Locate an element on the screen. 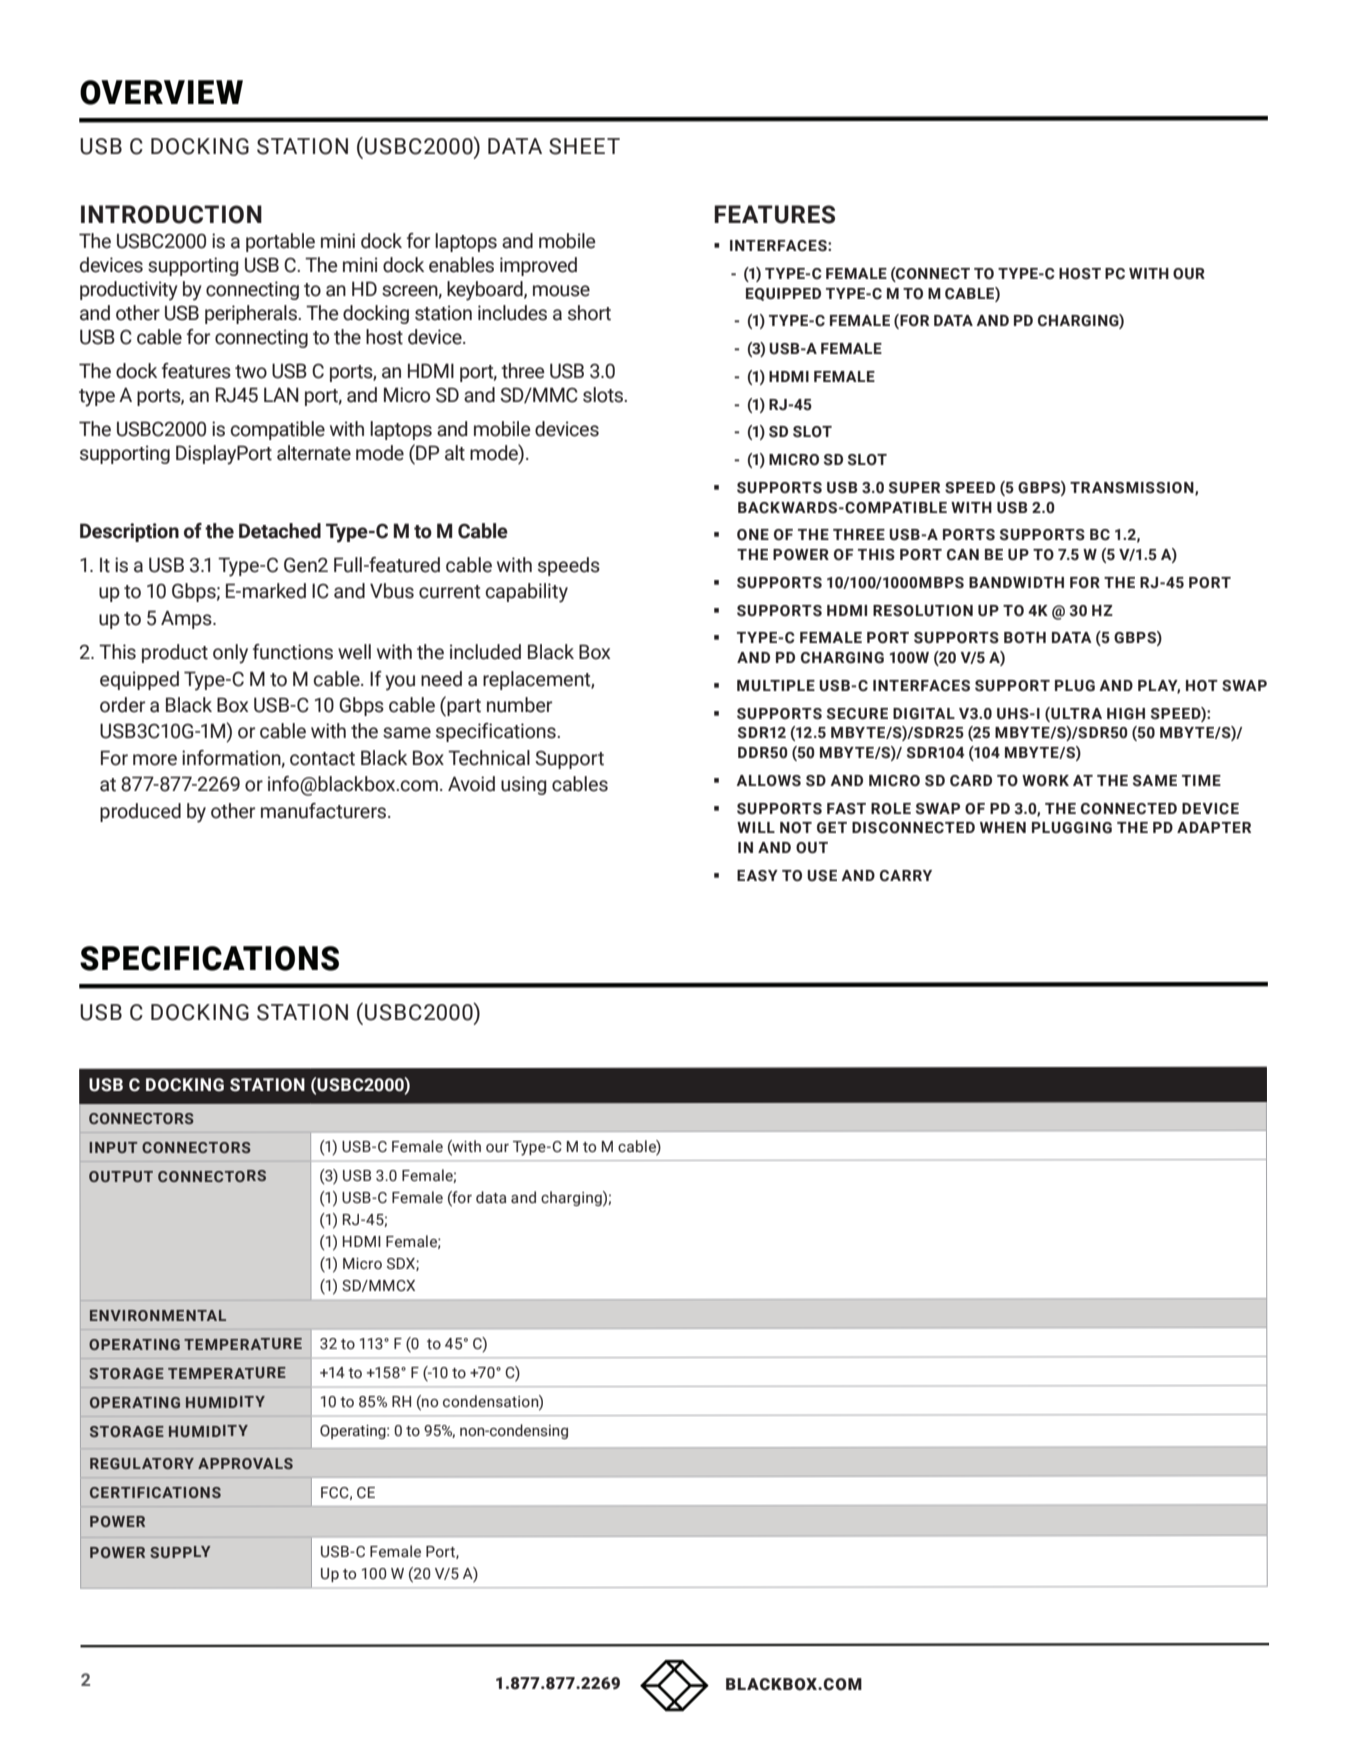 The height and width of the screenshot is (1743, 1347). EASY is located at coordinates (757, 876).
